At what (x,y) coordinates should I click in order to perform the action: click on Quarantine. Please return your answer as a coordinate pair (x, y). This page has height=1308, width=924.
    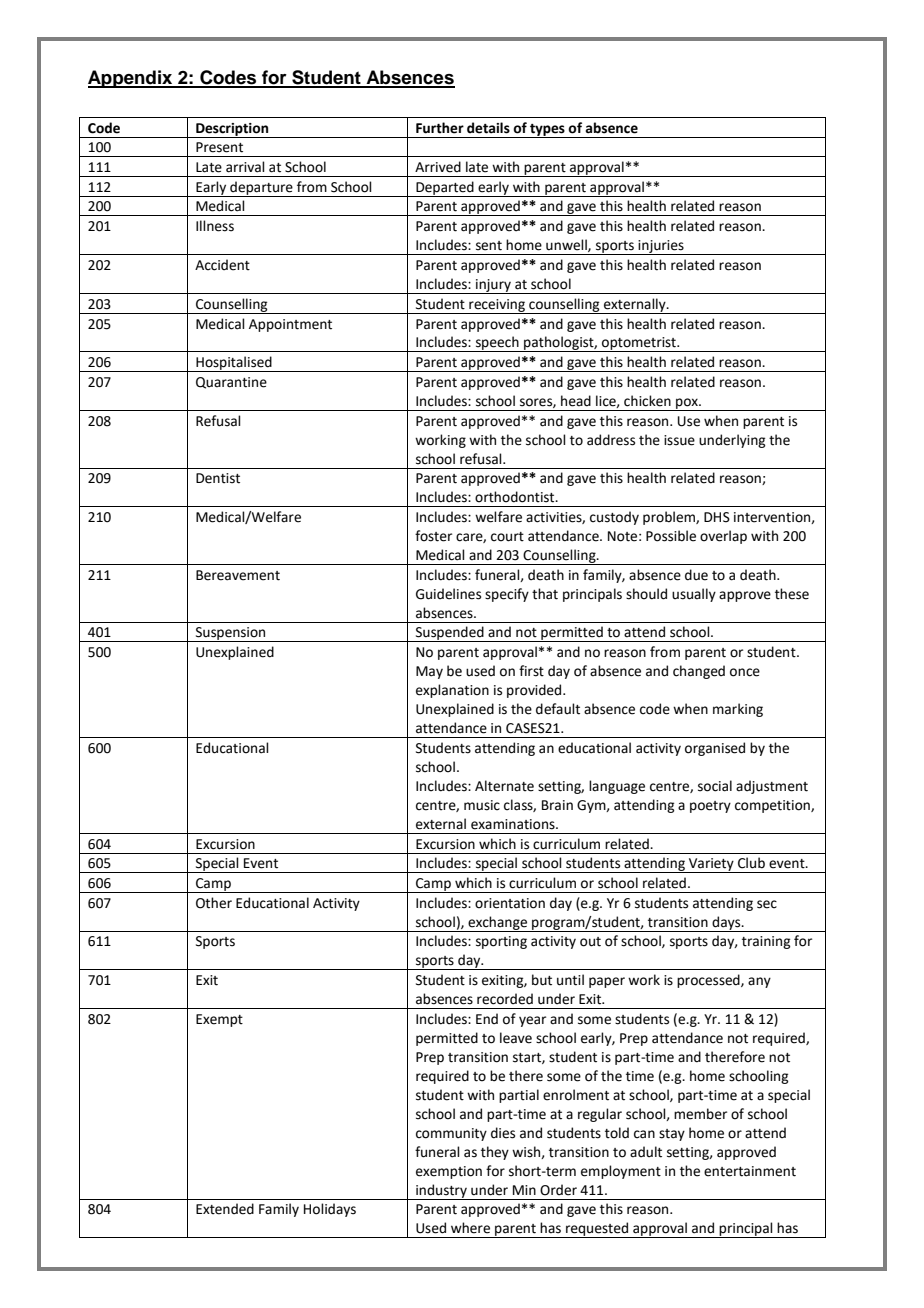
    Looking at the image, I should click on (231, 383).
